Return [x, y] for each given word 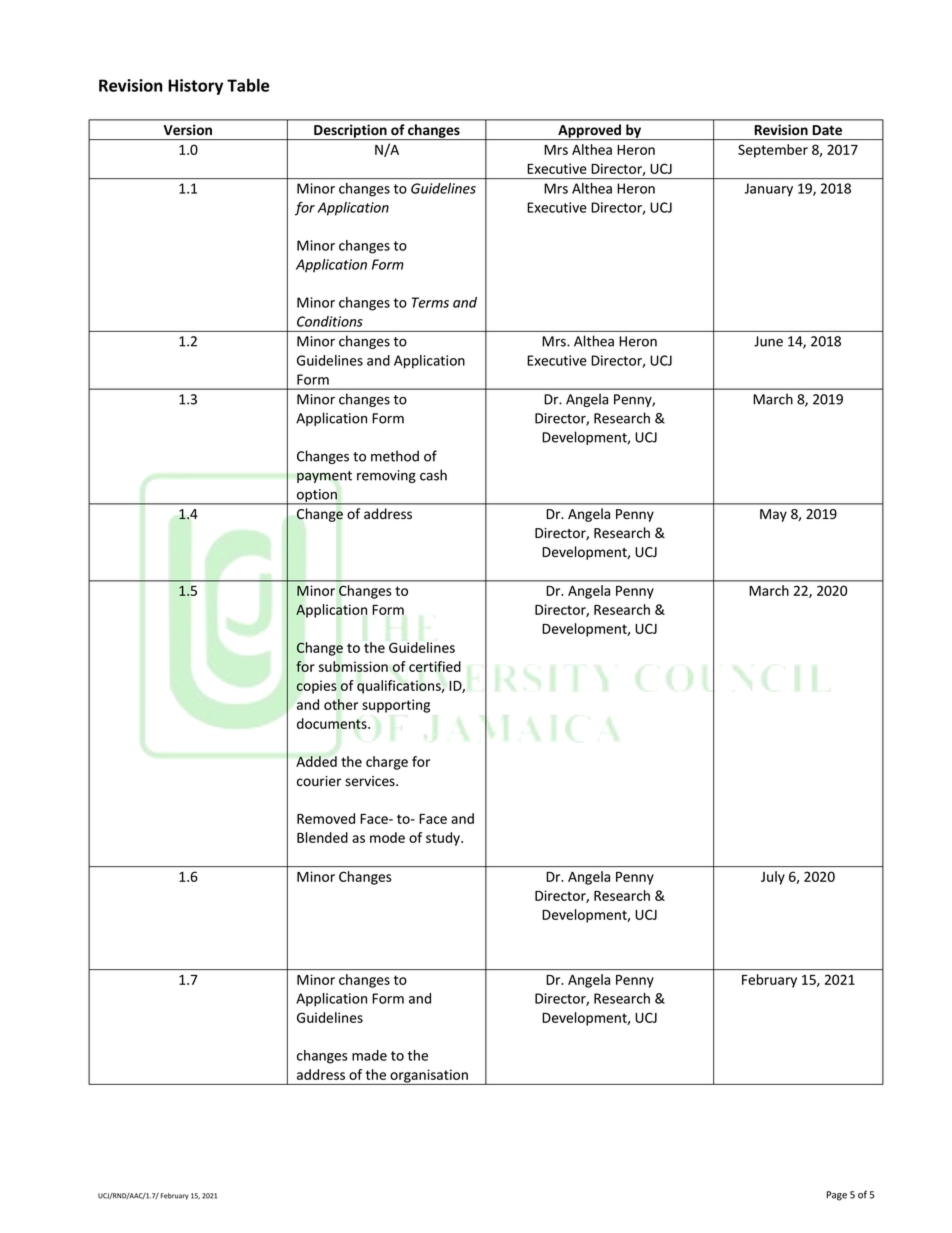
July [773, 878]
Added [316, 761]
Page [837, 1196]
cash [433, 475]
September [773, 151]
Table [248, 85]
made [369, 1055]
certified [435, 666]
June [768, 341]
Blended [322, 837]
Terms [430, 302]
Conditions [330, 321]
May [773, 515]
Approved [590, 132]
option [317, 497]
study [444, 839]
